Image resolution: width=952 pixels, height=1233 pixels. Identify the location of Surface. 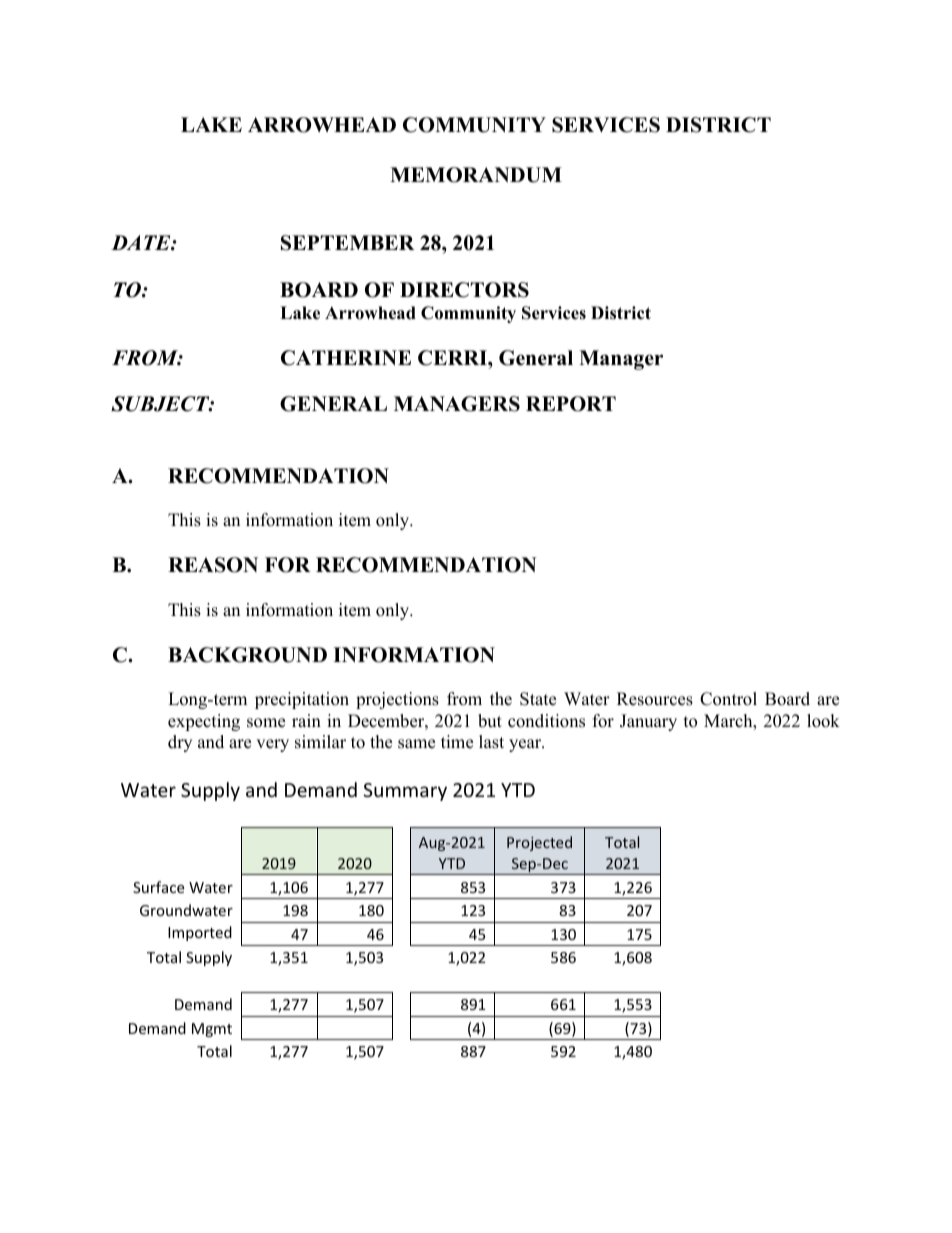
(158, 887).
